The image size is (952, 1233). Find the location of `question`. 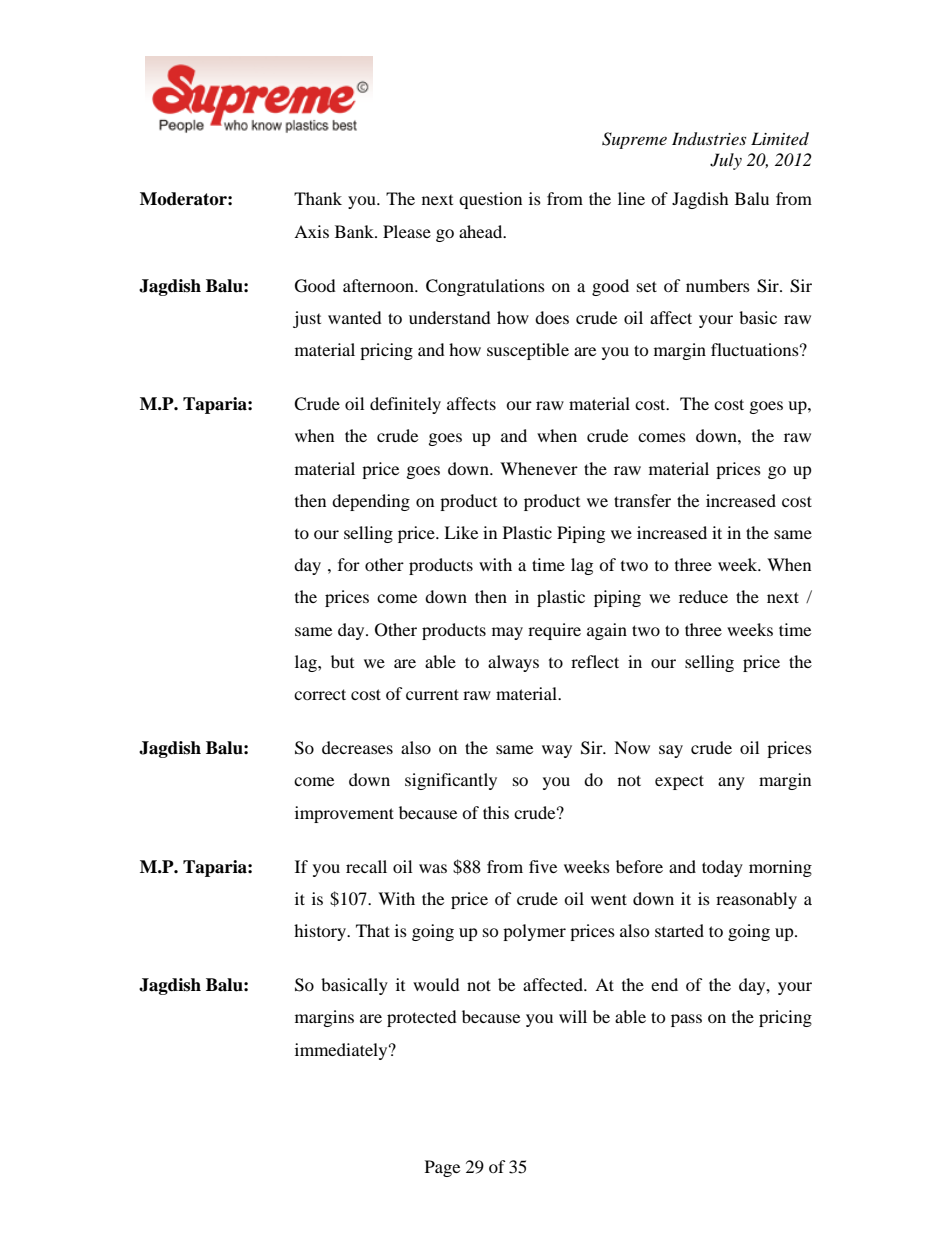

question is located at coordinates (490, 200).
